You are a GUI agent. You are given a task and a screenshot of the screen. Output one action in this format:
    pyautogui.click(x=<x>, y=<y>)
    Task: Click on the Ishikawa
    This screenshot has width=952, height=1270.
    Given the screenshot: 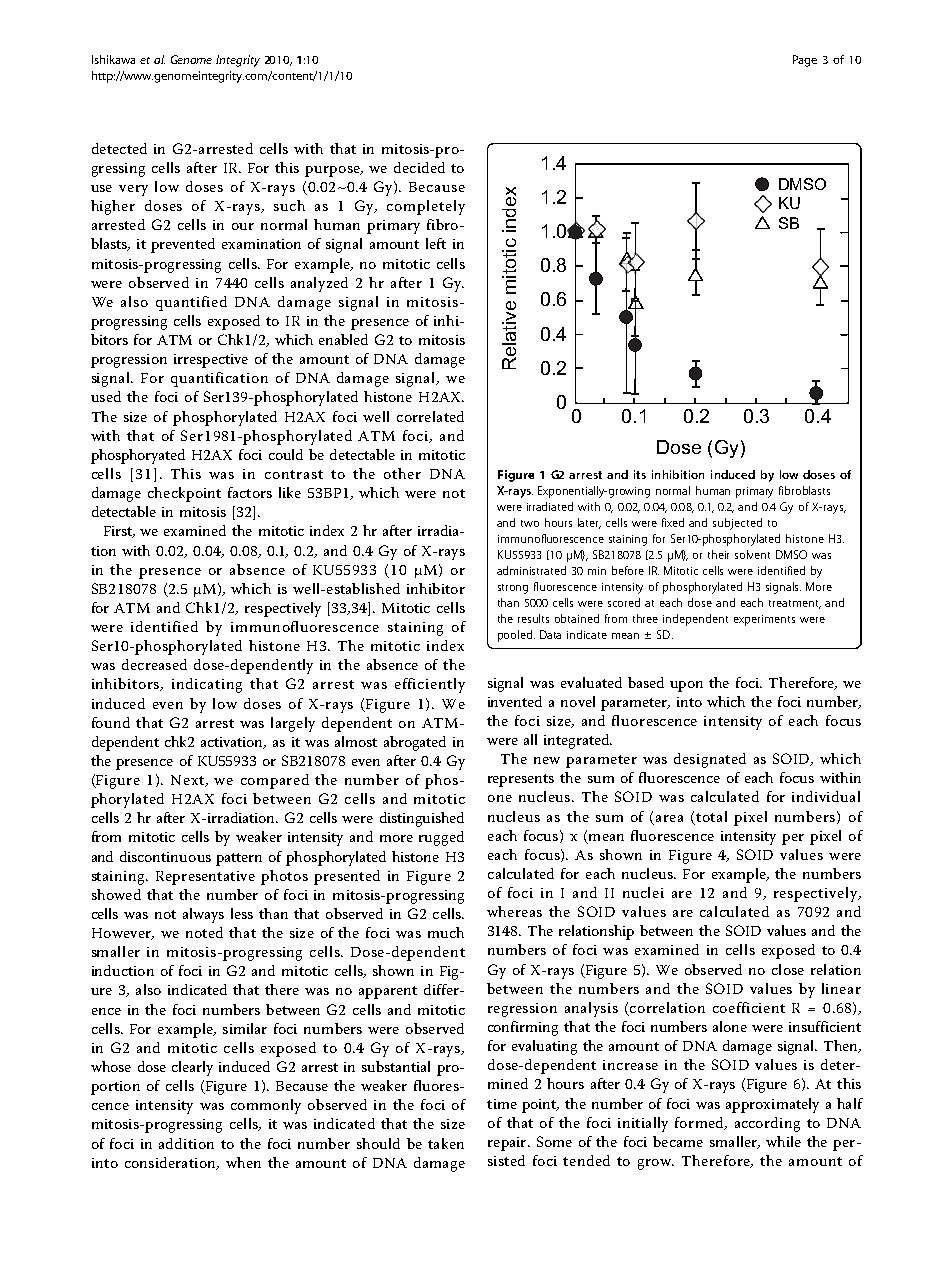 What is the action you would take?
    pyautogui.click(x=113, y=59)
